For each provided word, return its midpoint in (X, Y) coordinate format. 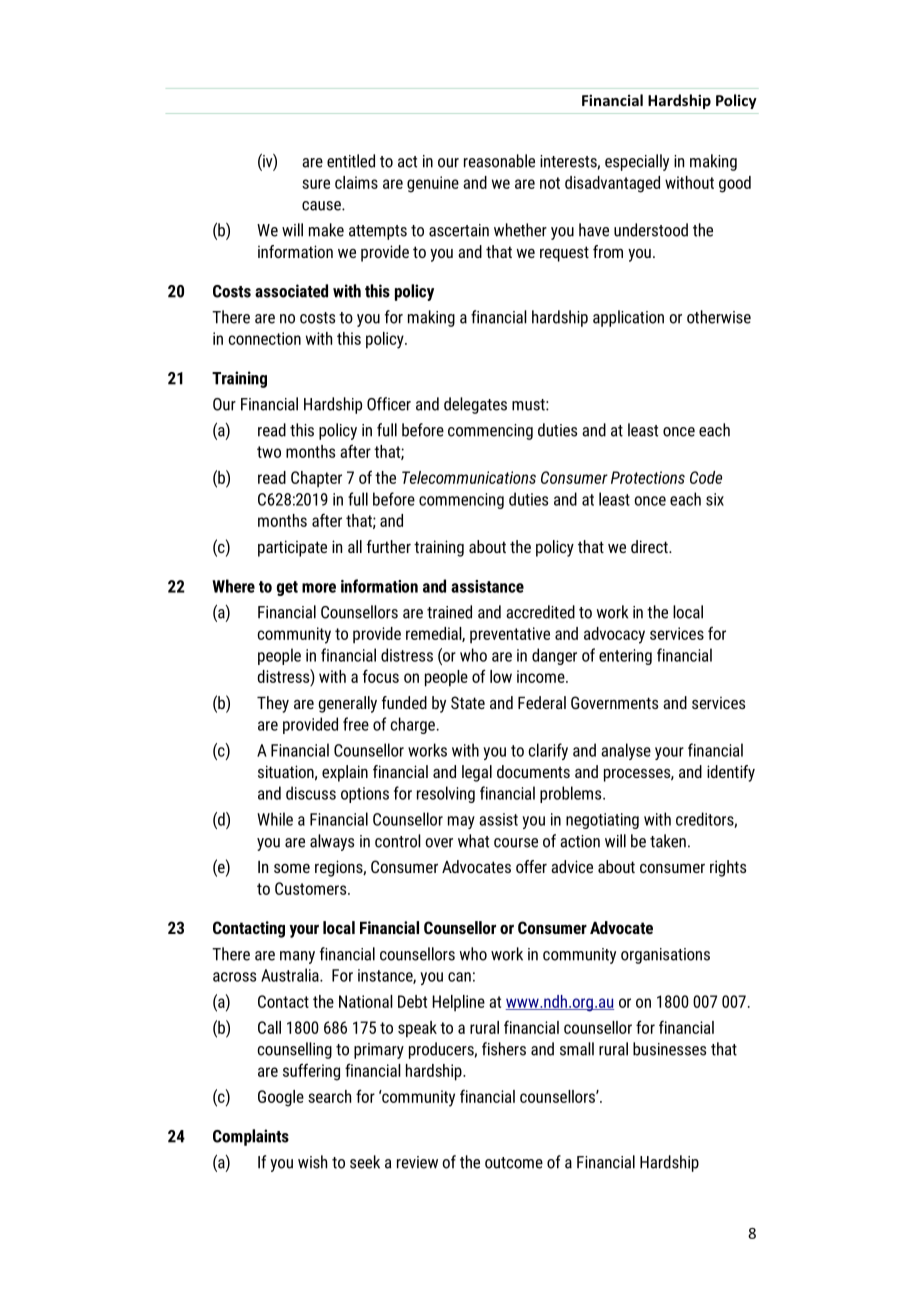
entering (625, 657)
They (273, 704)
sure (316, 184)
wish (312, 1162)
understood (651, 230)
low (501, 676)
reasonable (499, 161)
